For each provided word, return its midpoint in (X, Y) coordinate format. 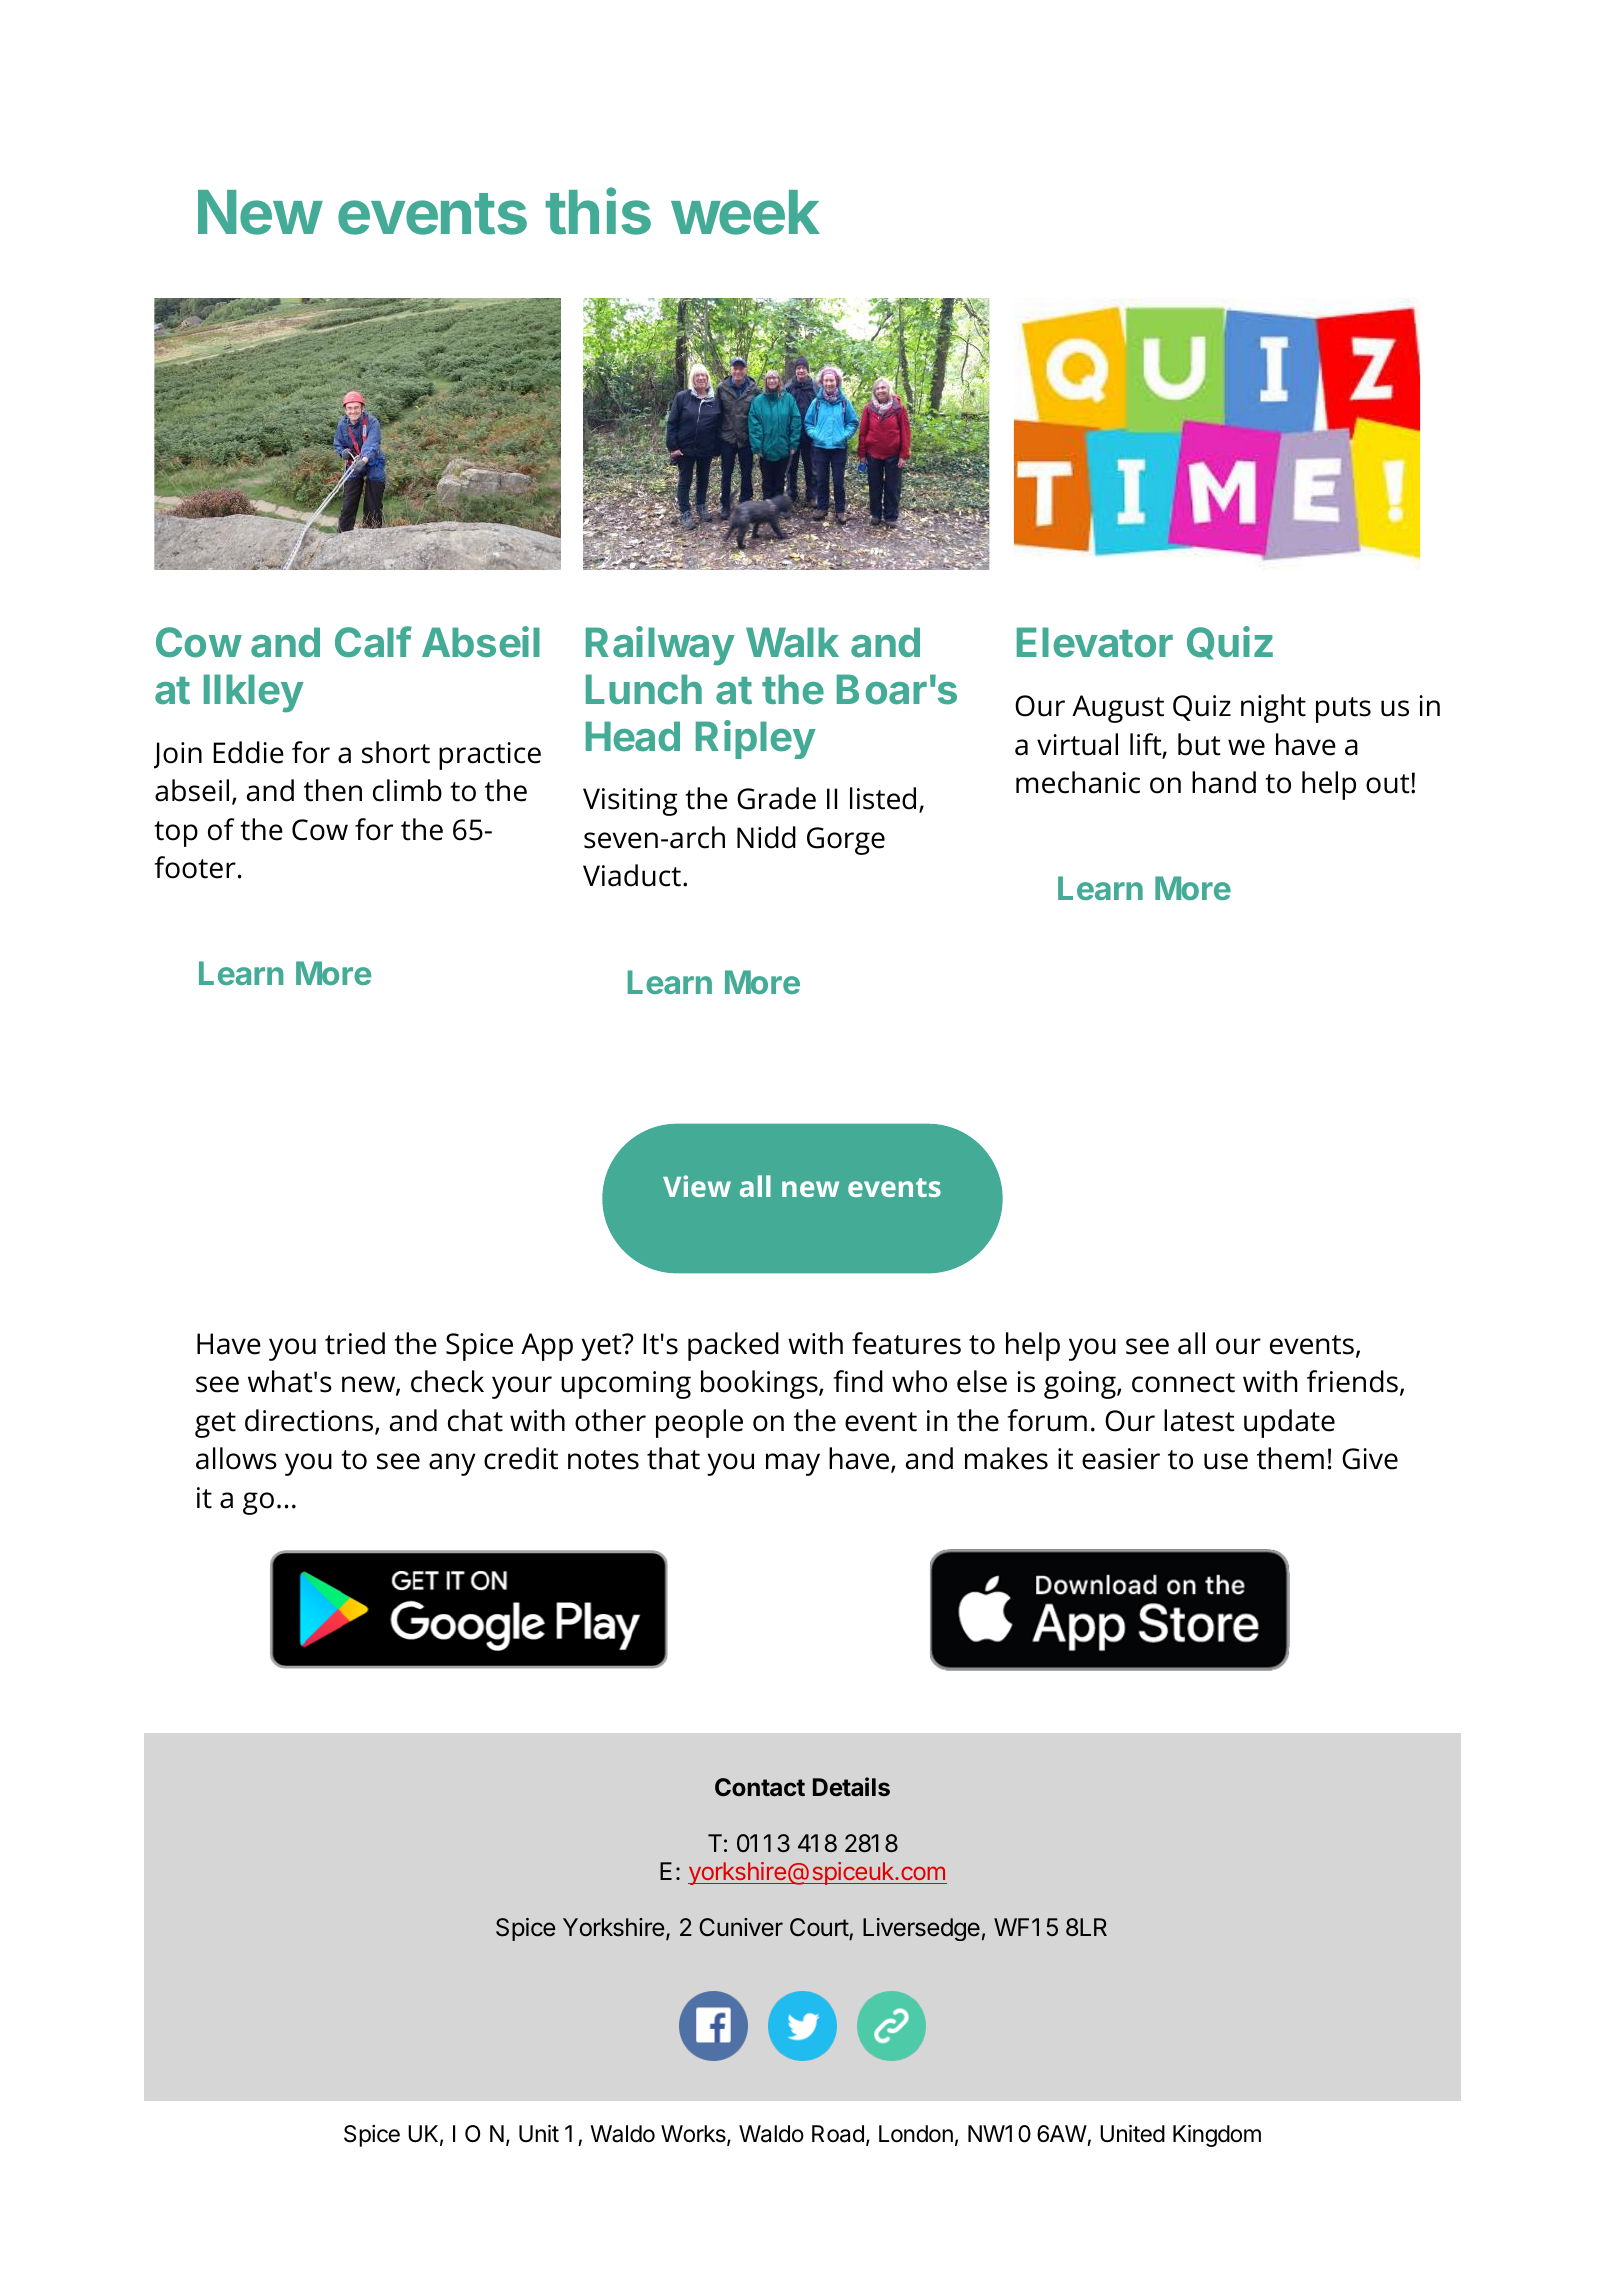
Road (838, 2134)
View (697, 1186)
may (793, 1464)
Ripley (756, 739)
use (1226, 1461)
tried (355, 1343)
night (1273, 708)
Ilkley (254, 693)
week (745, 212)
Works (694, 2135)
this (598, 211)
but (1199, 744)
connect (1183, 1383)
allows (236, 1458)
